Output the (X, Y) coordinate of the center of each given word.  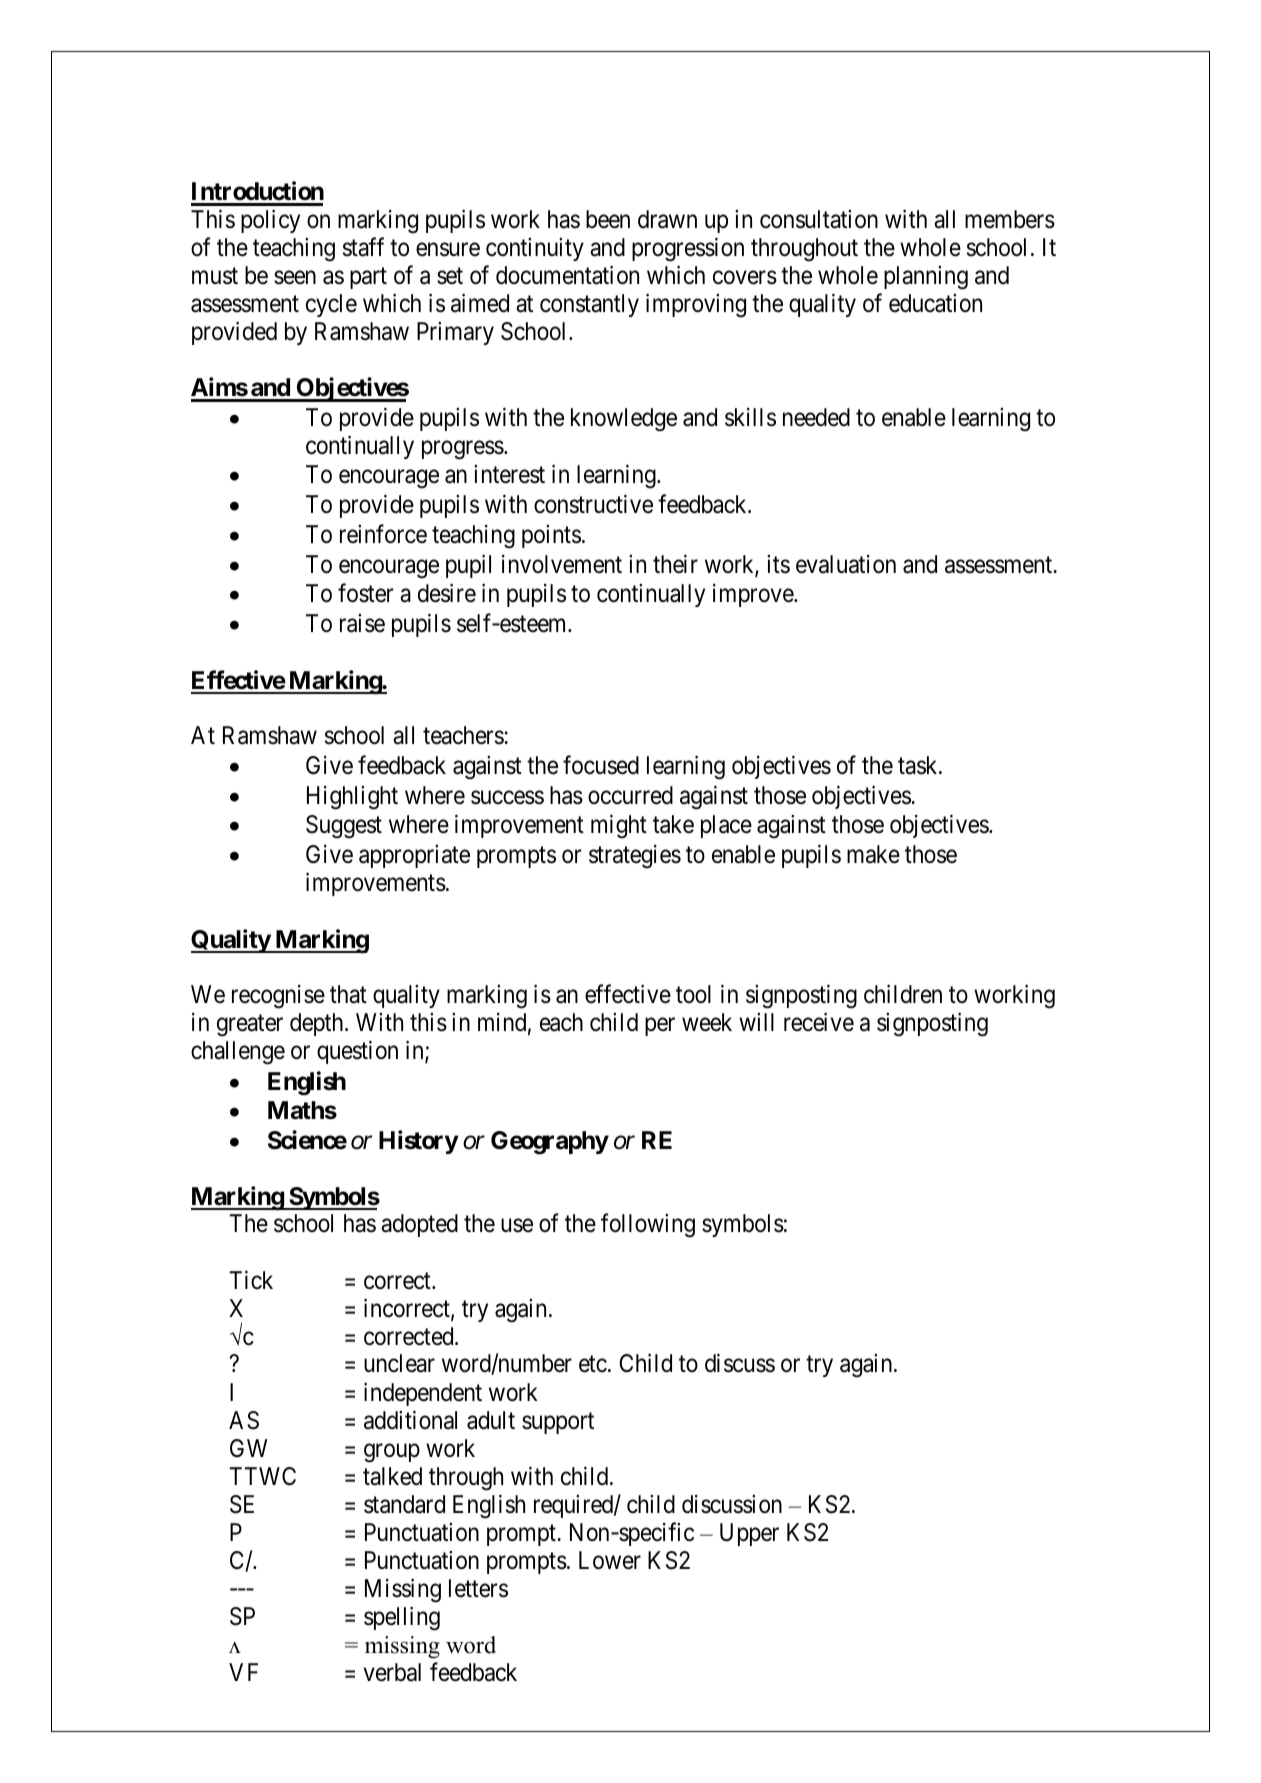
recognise (278, 997)
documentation (567, 275)
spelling (402, 1618)
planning (926, 278)
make (873, 854)
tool (693, 994)
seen (295, 278)
